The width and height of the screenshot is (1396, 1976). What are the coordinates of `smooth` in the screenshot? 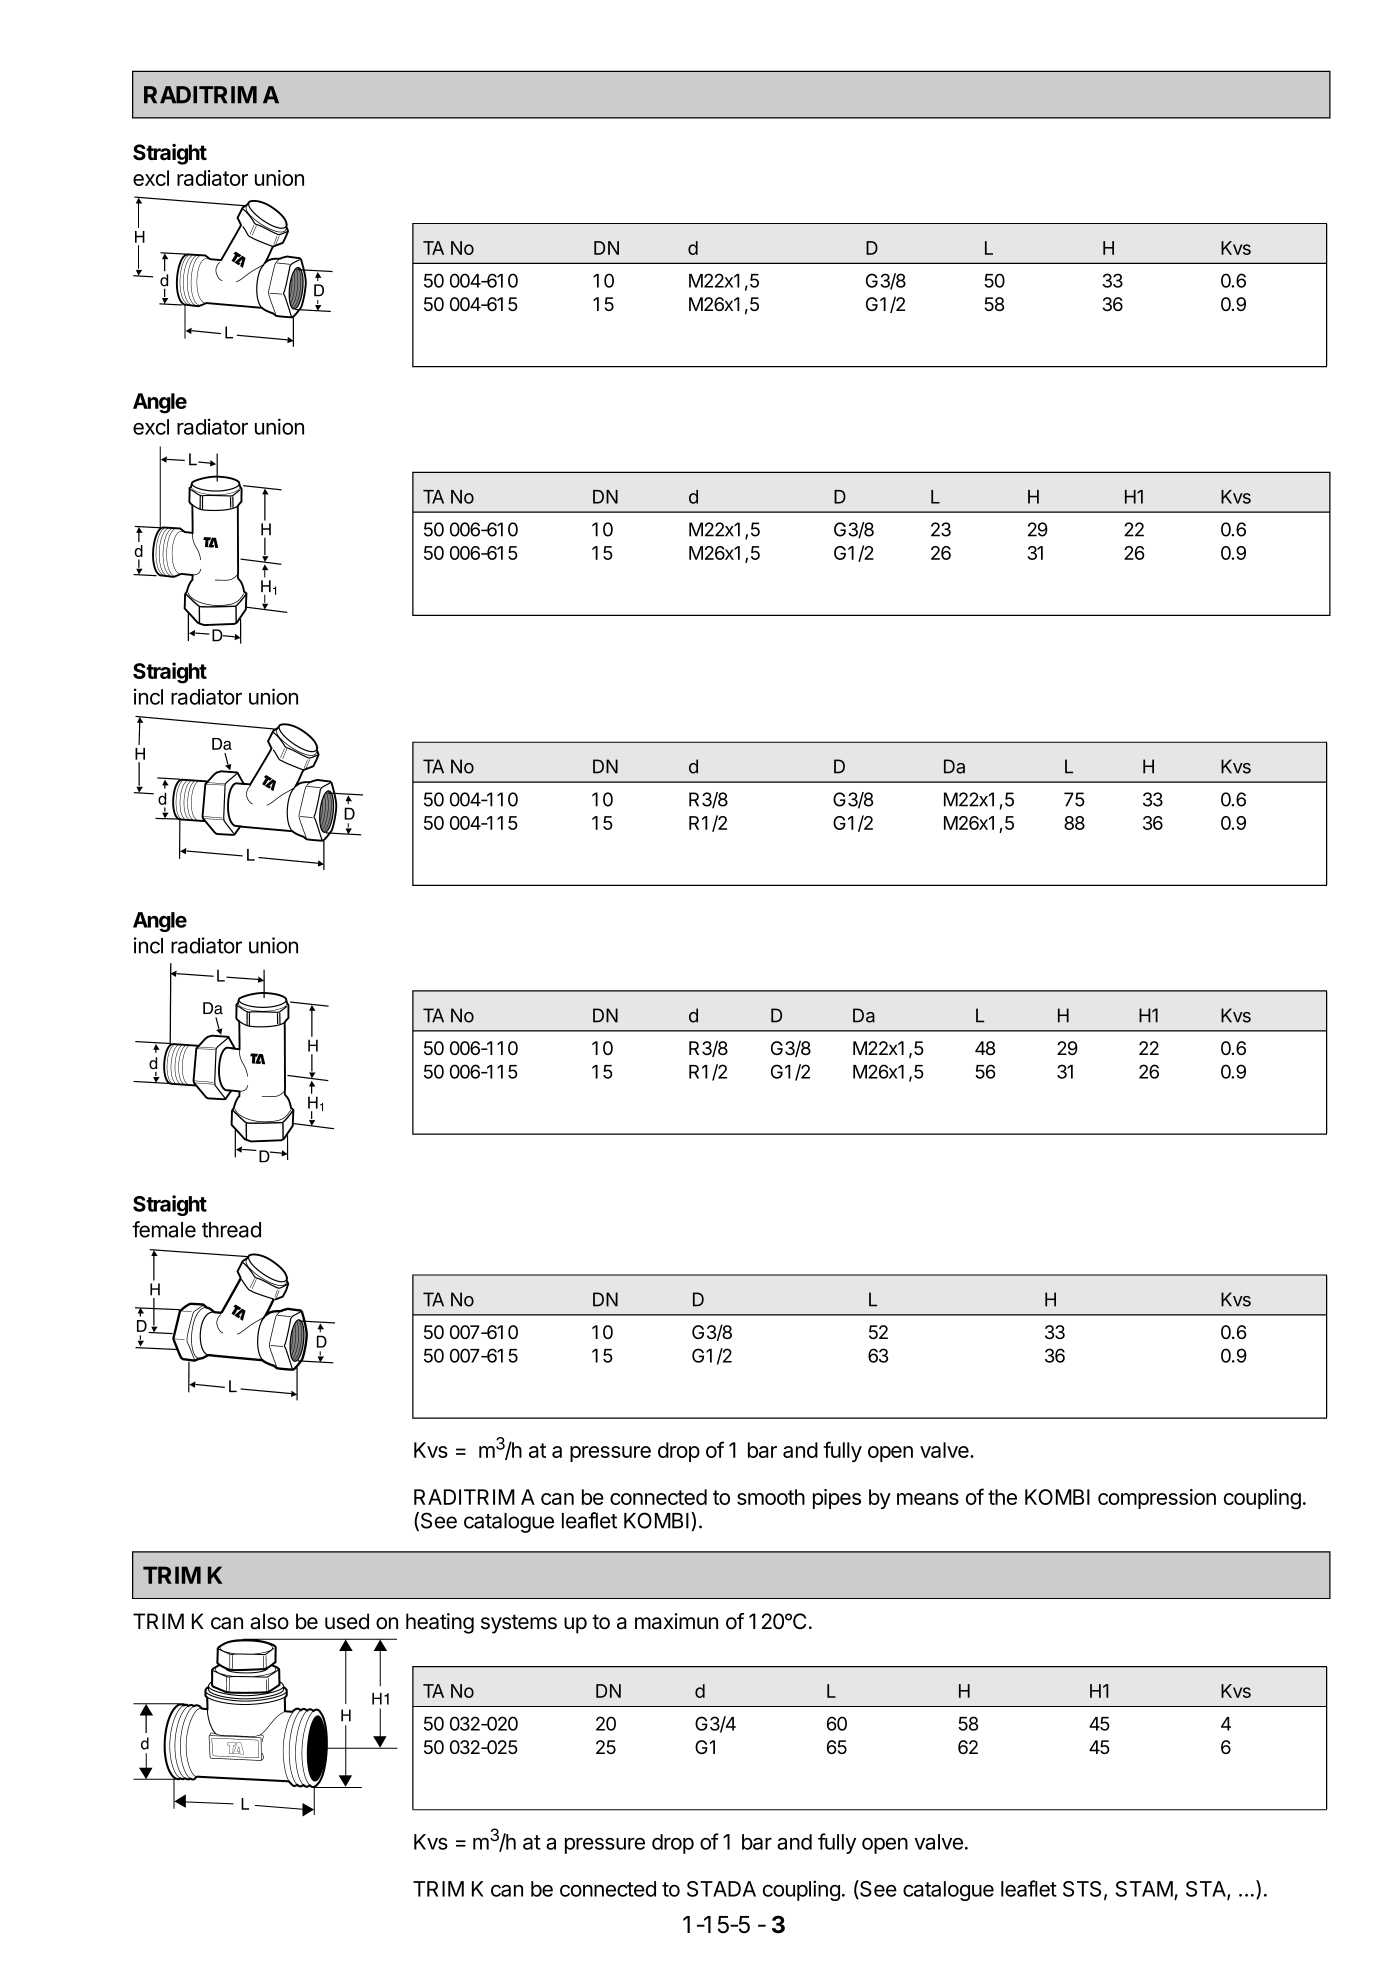 It's located at (771, 1497).
